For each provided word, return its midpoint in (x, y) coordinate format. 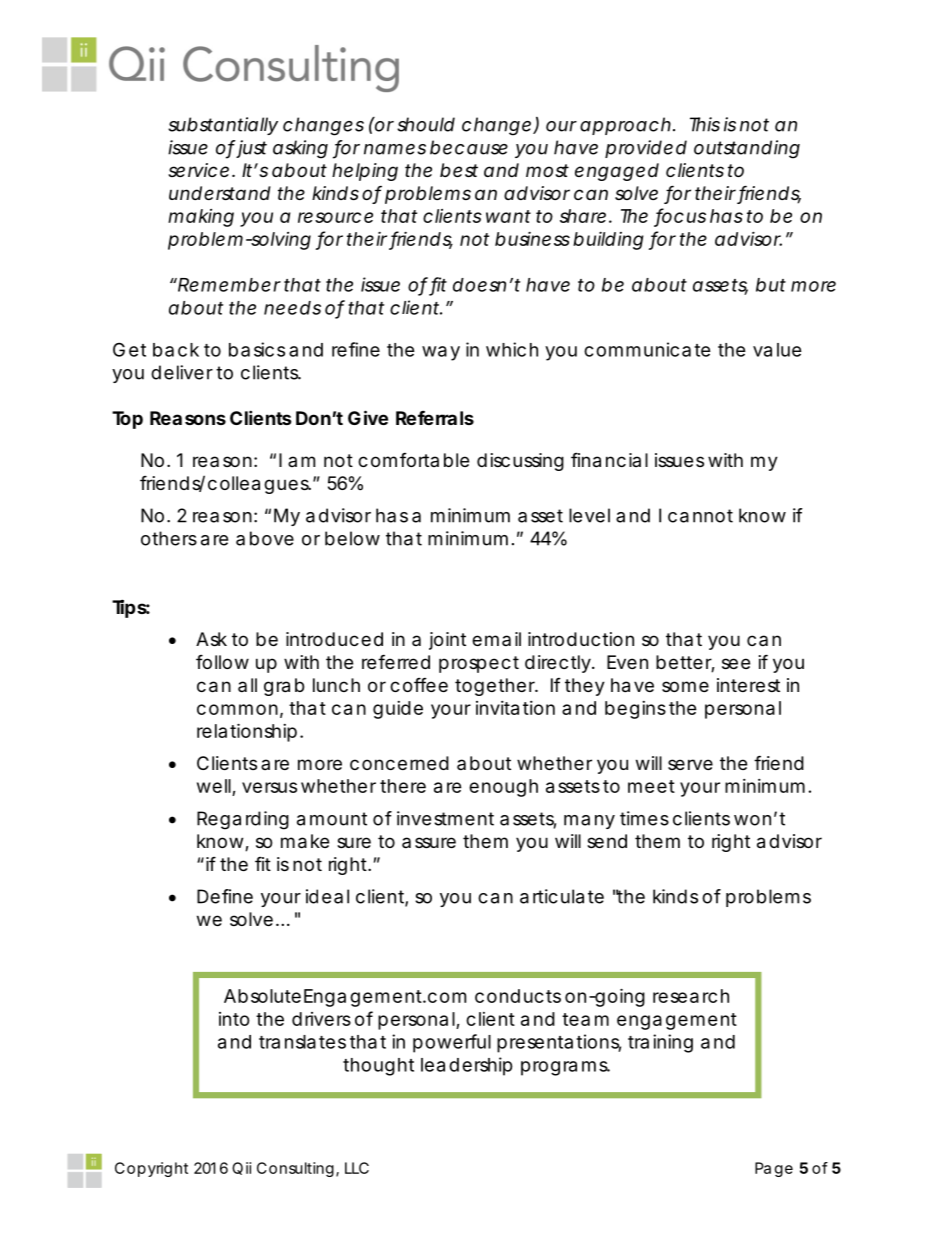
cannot (700, 516)
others (169, 538)
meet (651, 786)
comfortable (413, 460)
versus (269, 787)
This (705, 124)
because (469, 147)
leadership (467, 1066)
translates (302, 1042)
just (251, 149)
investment (445, 818)
